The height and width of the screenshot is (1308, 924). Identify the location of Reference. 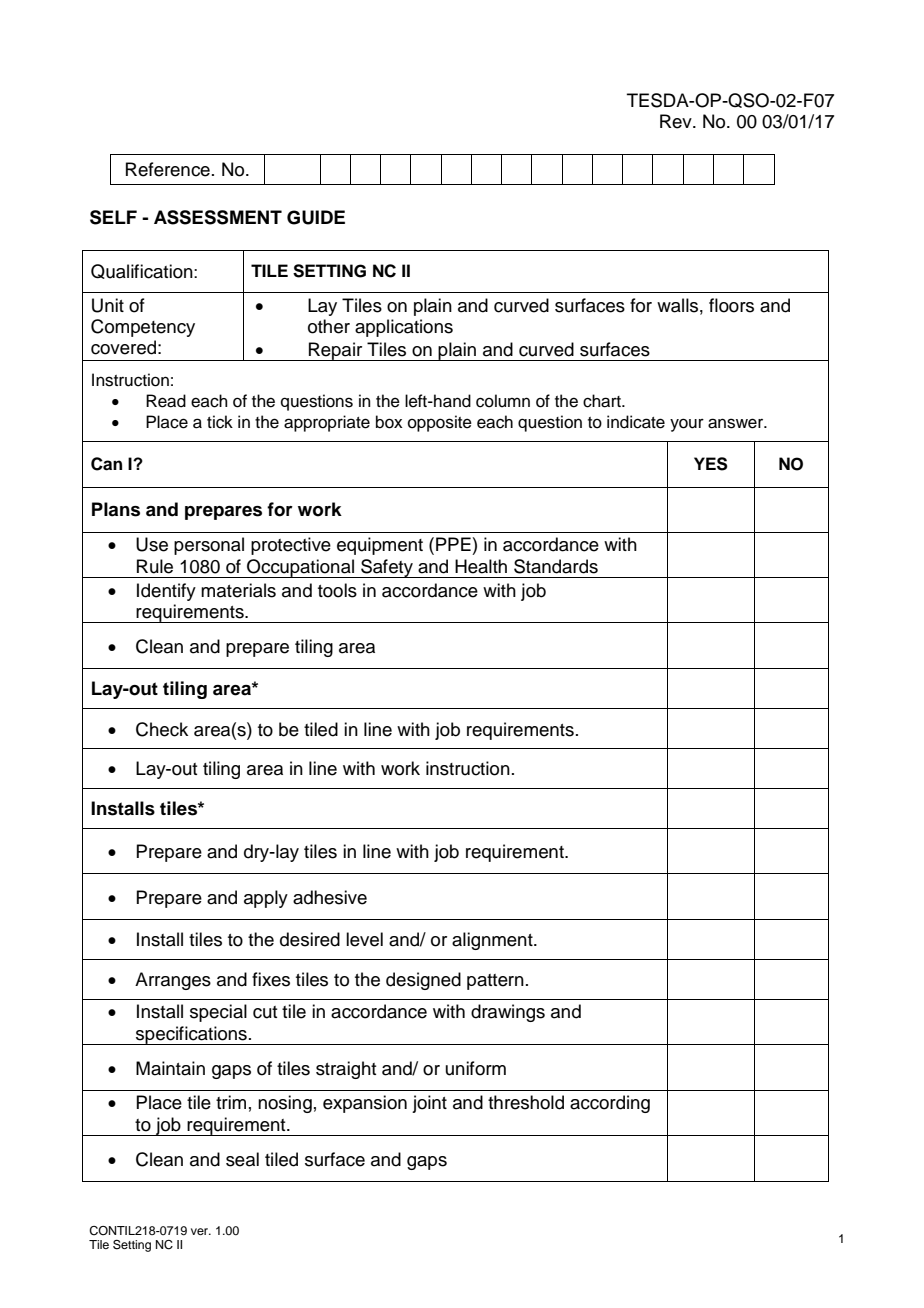
(168, 169).
